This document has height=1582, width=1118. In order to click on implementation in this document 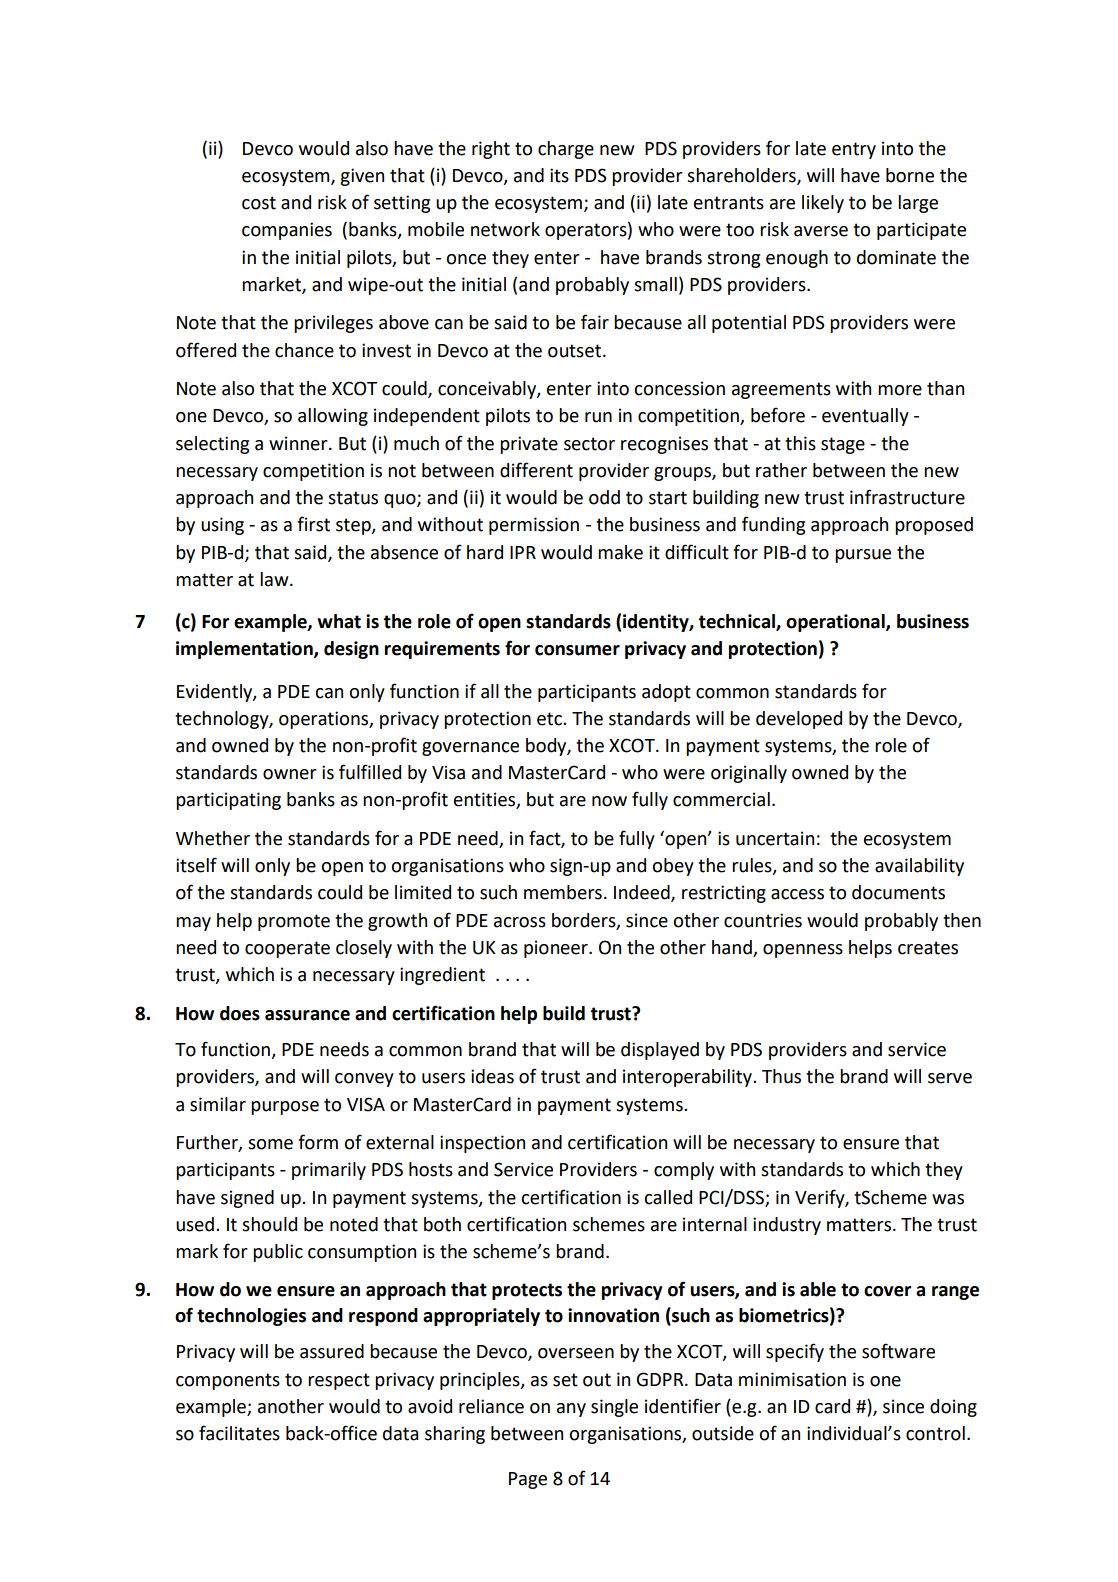, I will do `click(245, 650)`.
